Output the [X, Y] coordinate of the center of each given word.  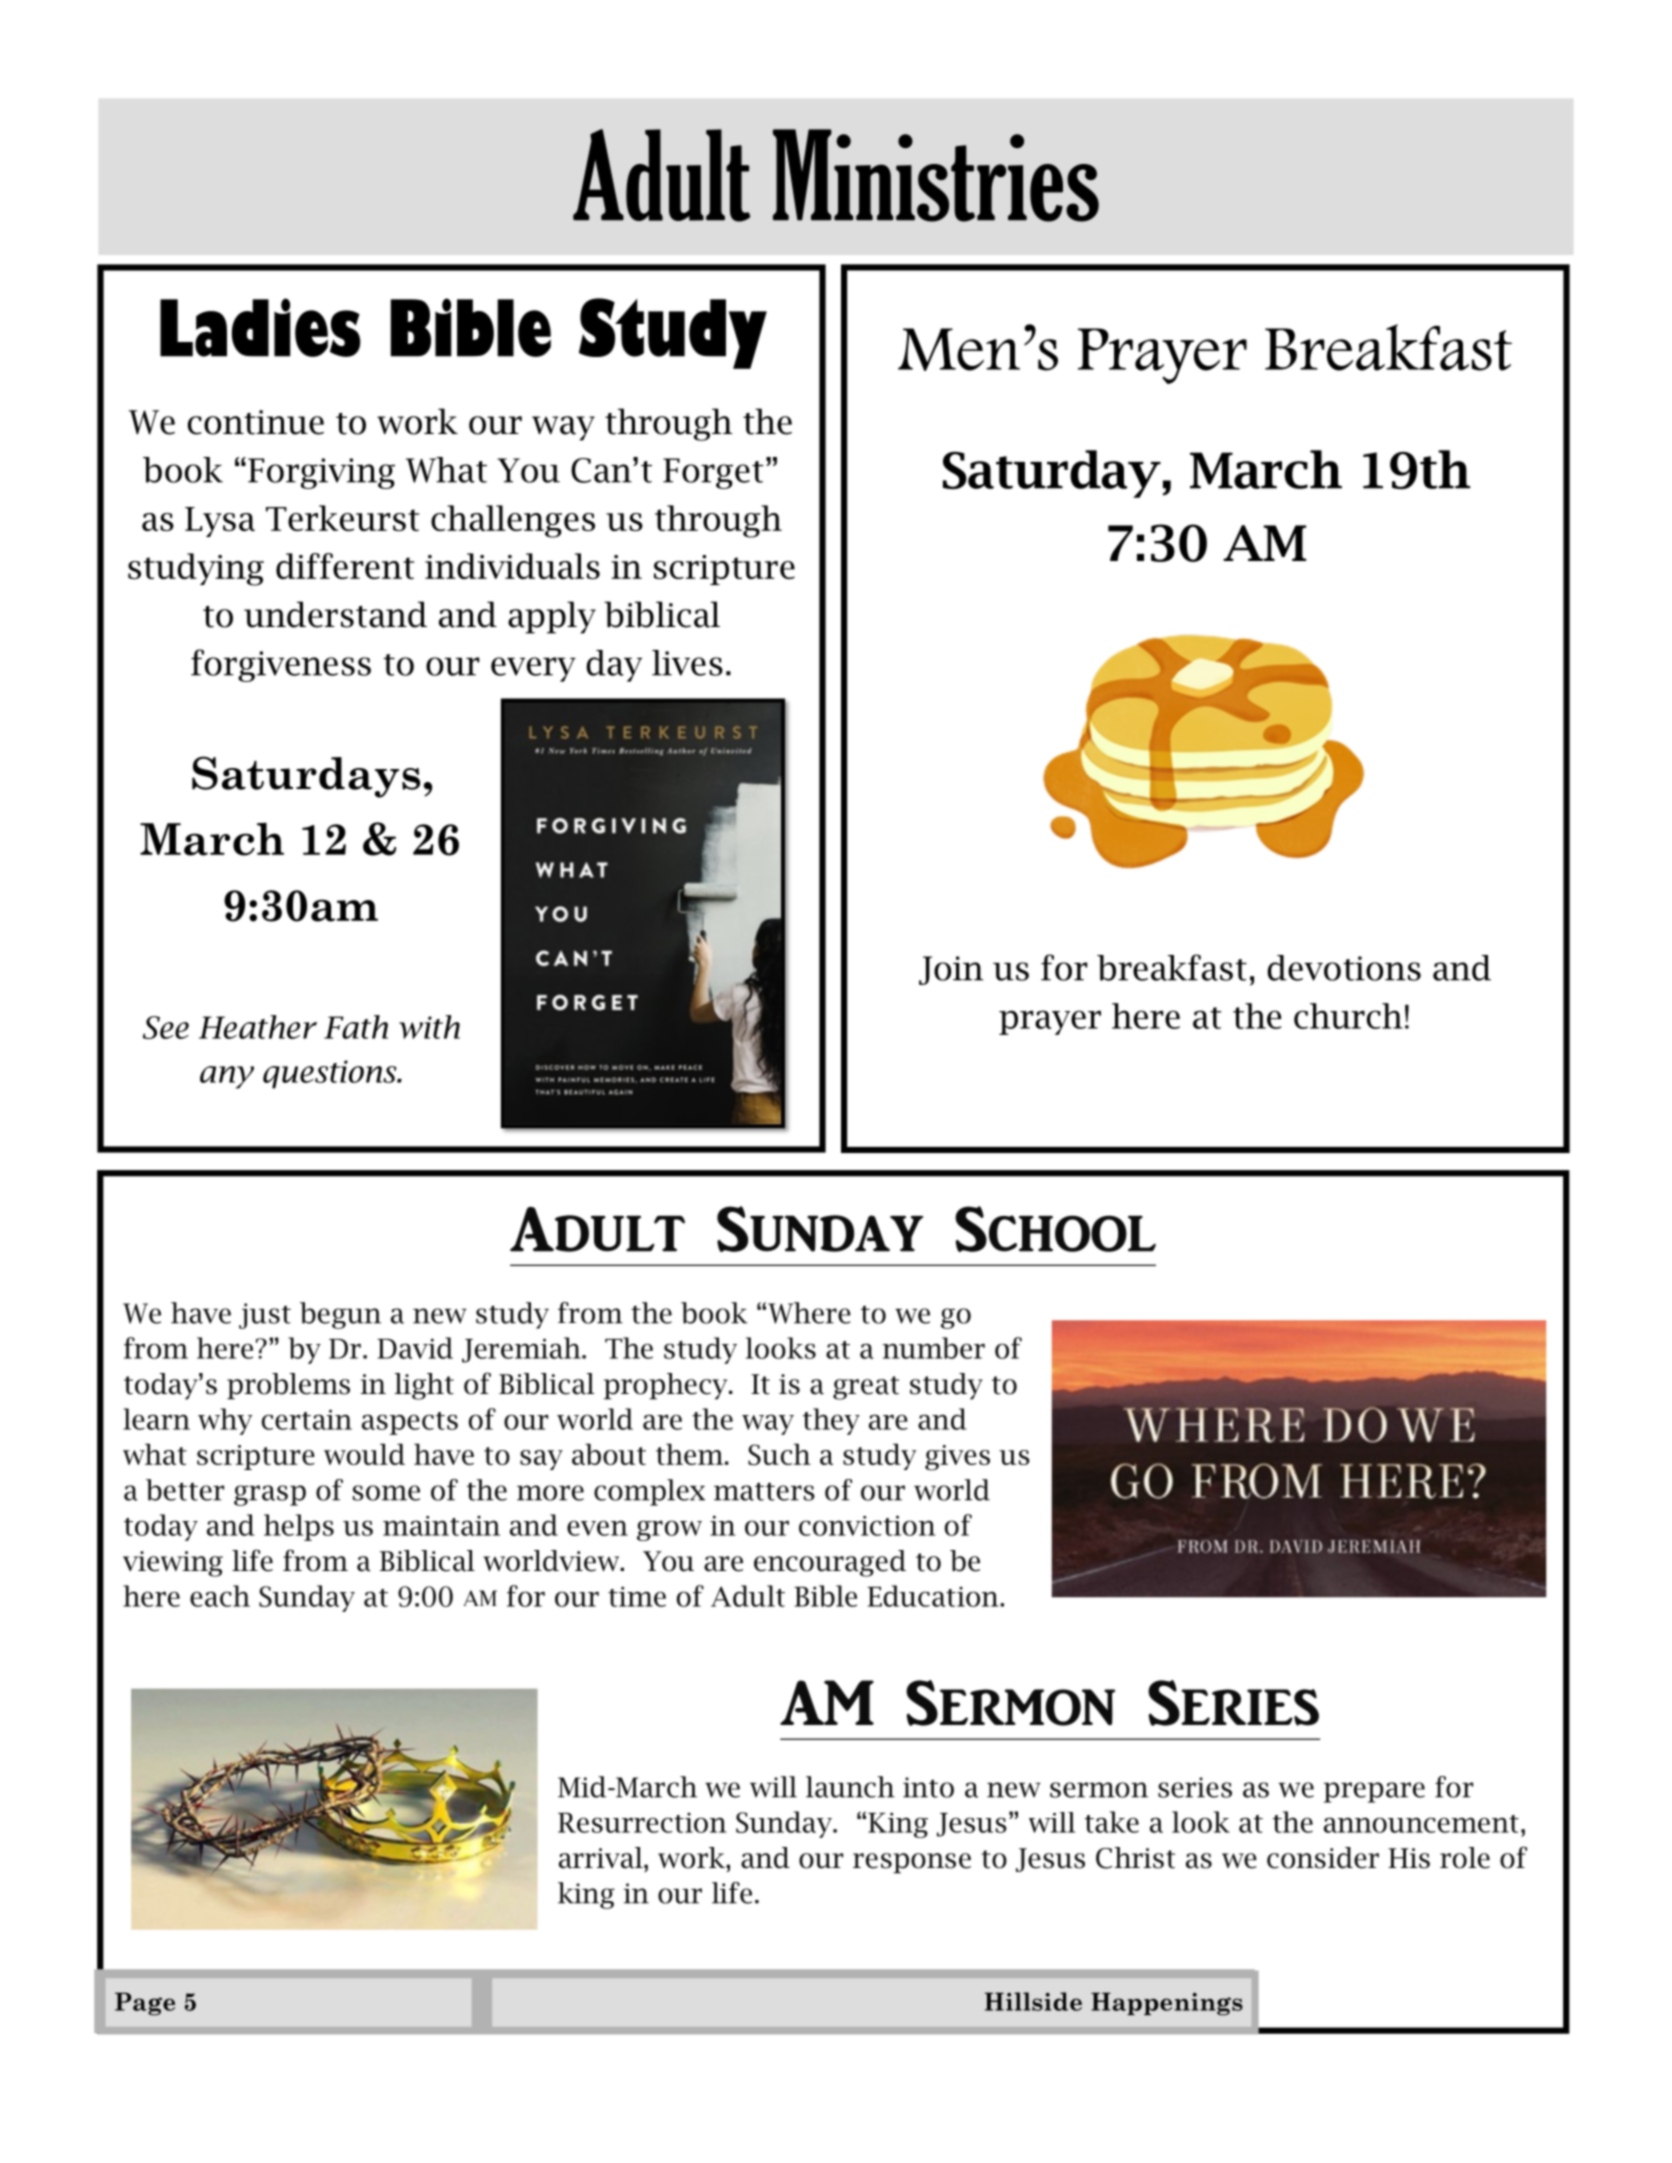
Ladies [260, 327]
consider [1323, 1858]
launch [850, 1787]
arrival [602, 1858]
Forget [713, 473]
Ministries [936, 175]
